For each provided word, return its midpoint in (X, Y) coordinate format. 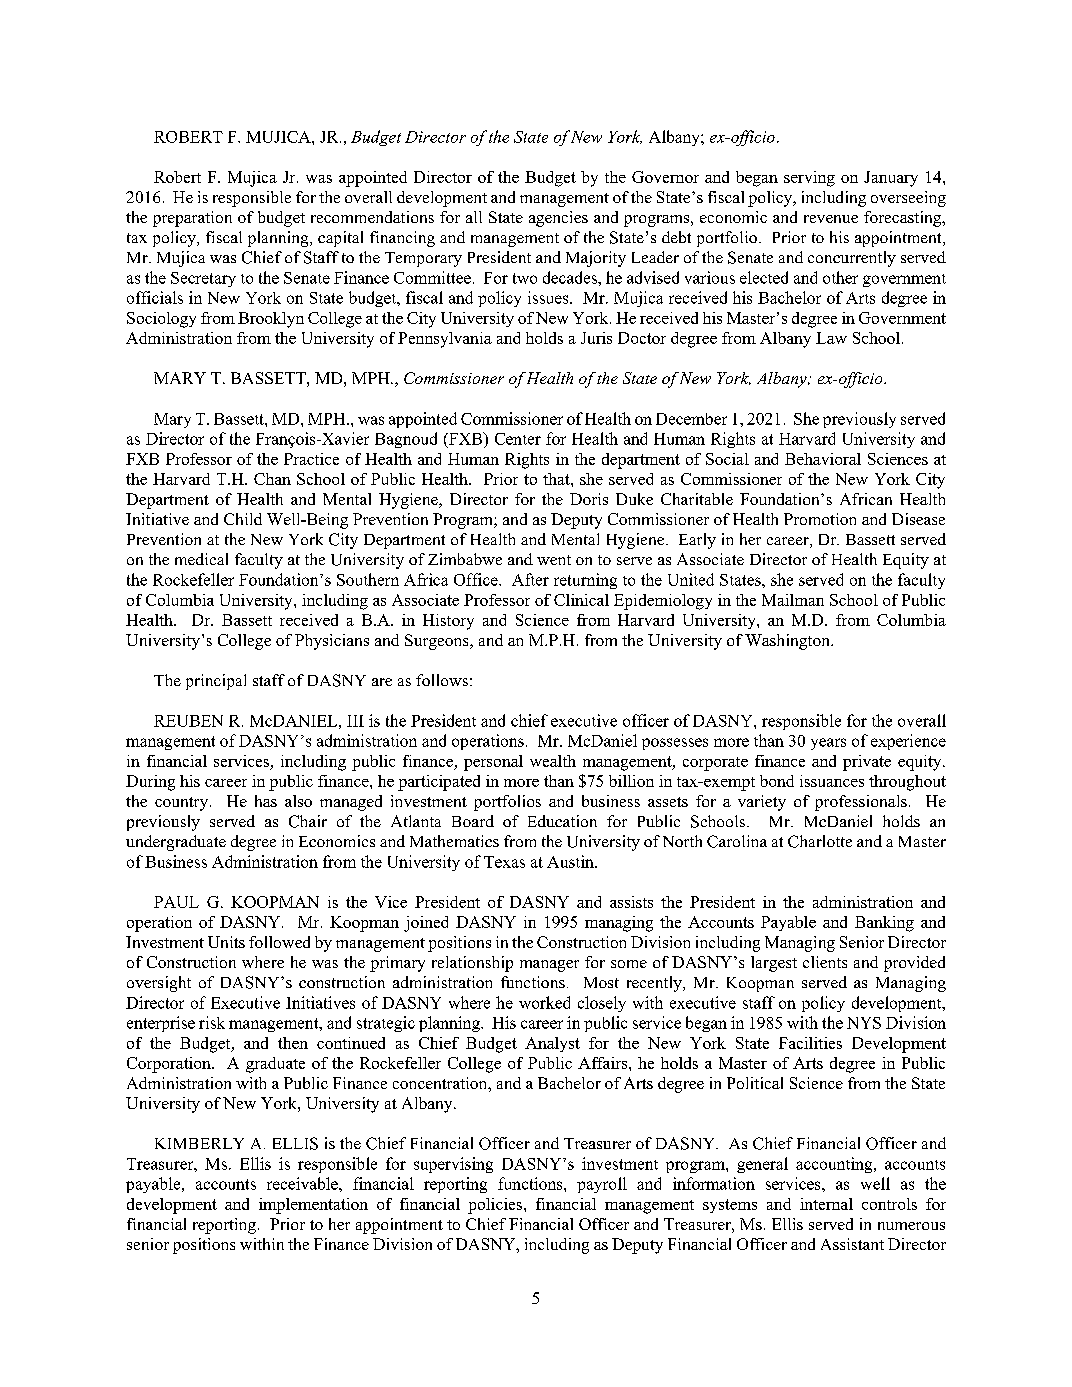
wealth (553, 761)
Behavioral (823, 459)
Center (518, 439)
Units (226, 942)
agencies (558, 219)
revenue (831, 219)
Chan (272, 479)
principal (216, 682)
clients (825, 962)
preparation (192, 219)
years (828, 744)
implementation (313, 1206)
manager (549, 966)
